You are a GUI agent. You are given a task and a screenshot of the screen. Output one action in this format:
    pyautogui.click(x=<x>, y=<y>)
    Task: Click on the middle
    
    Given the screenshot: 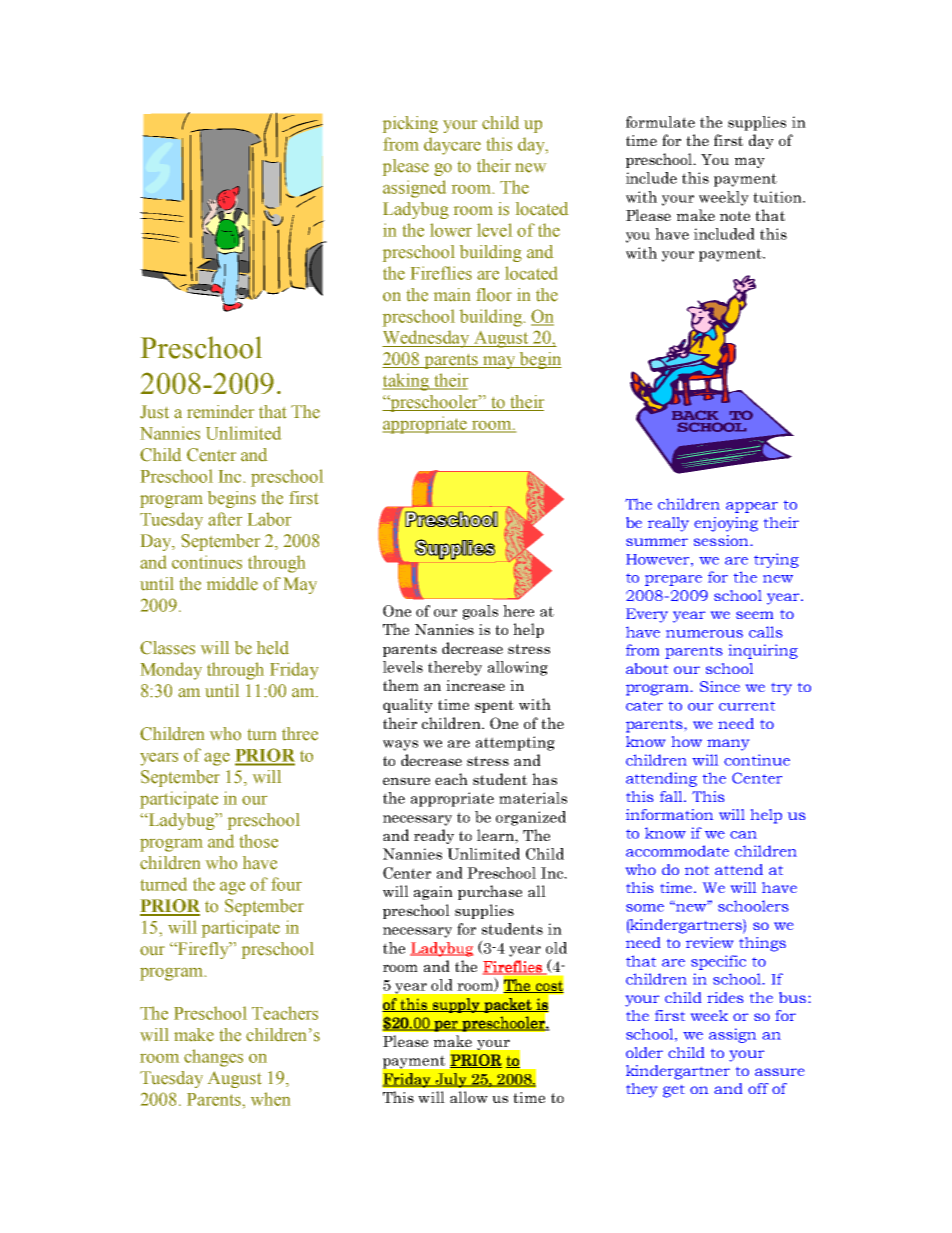 What is the action you would take?
    pyautogui.click(x=232, y=584)
